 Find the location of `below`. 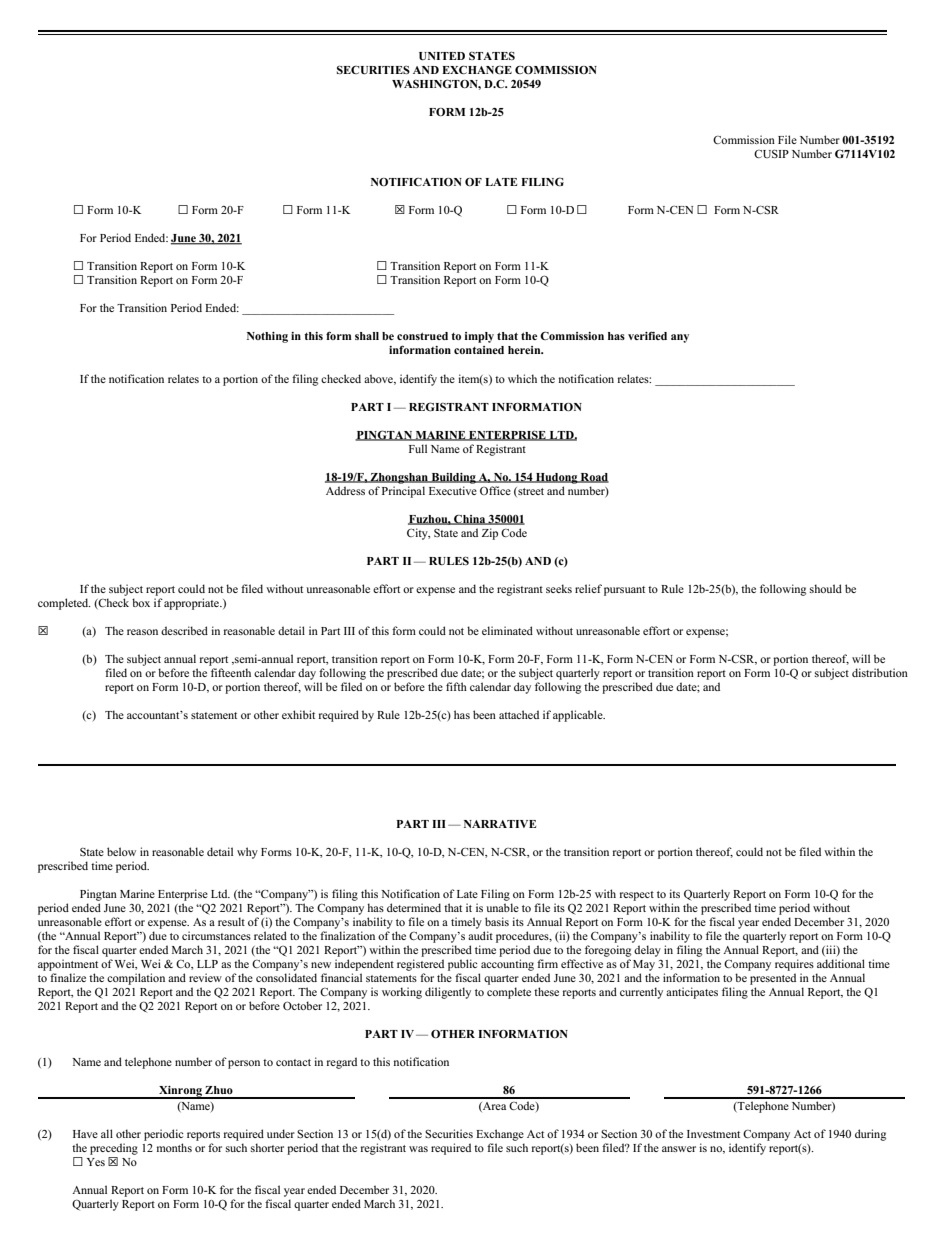

below is located at coordinates (121, 851).
